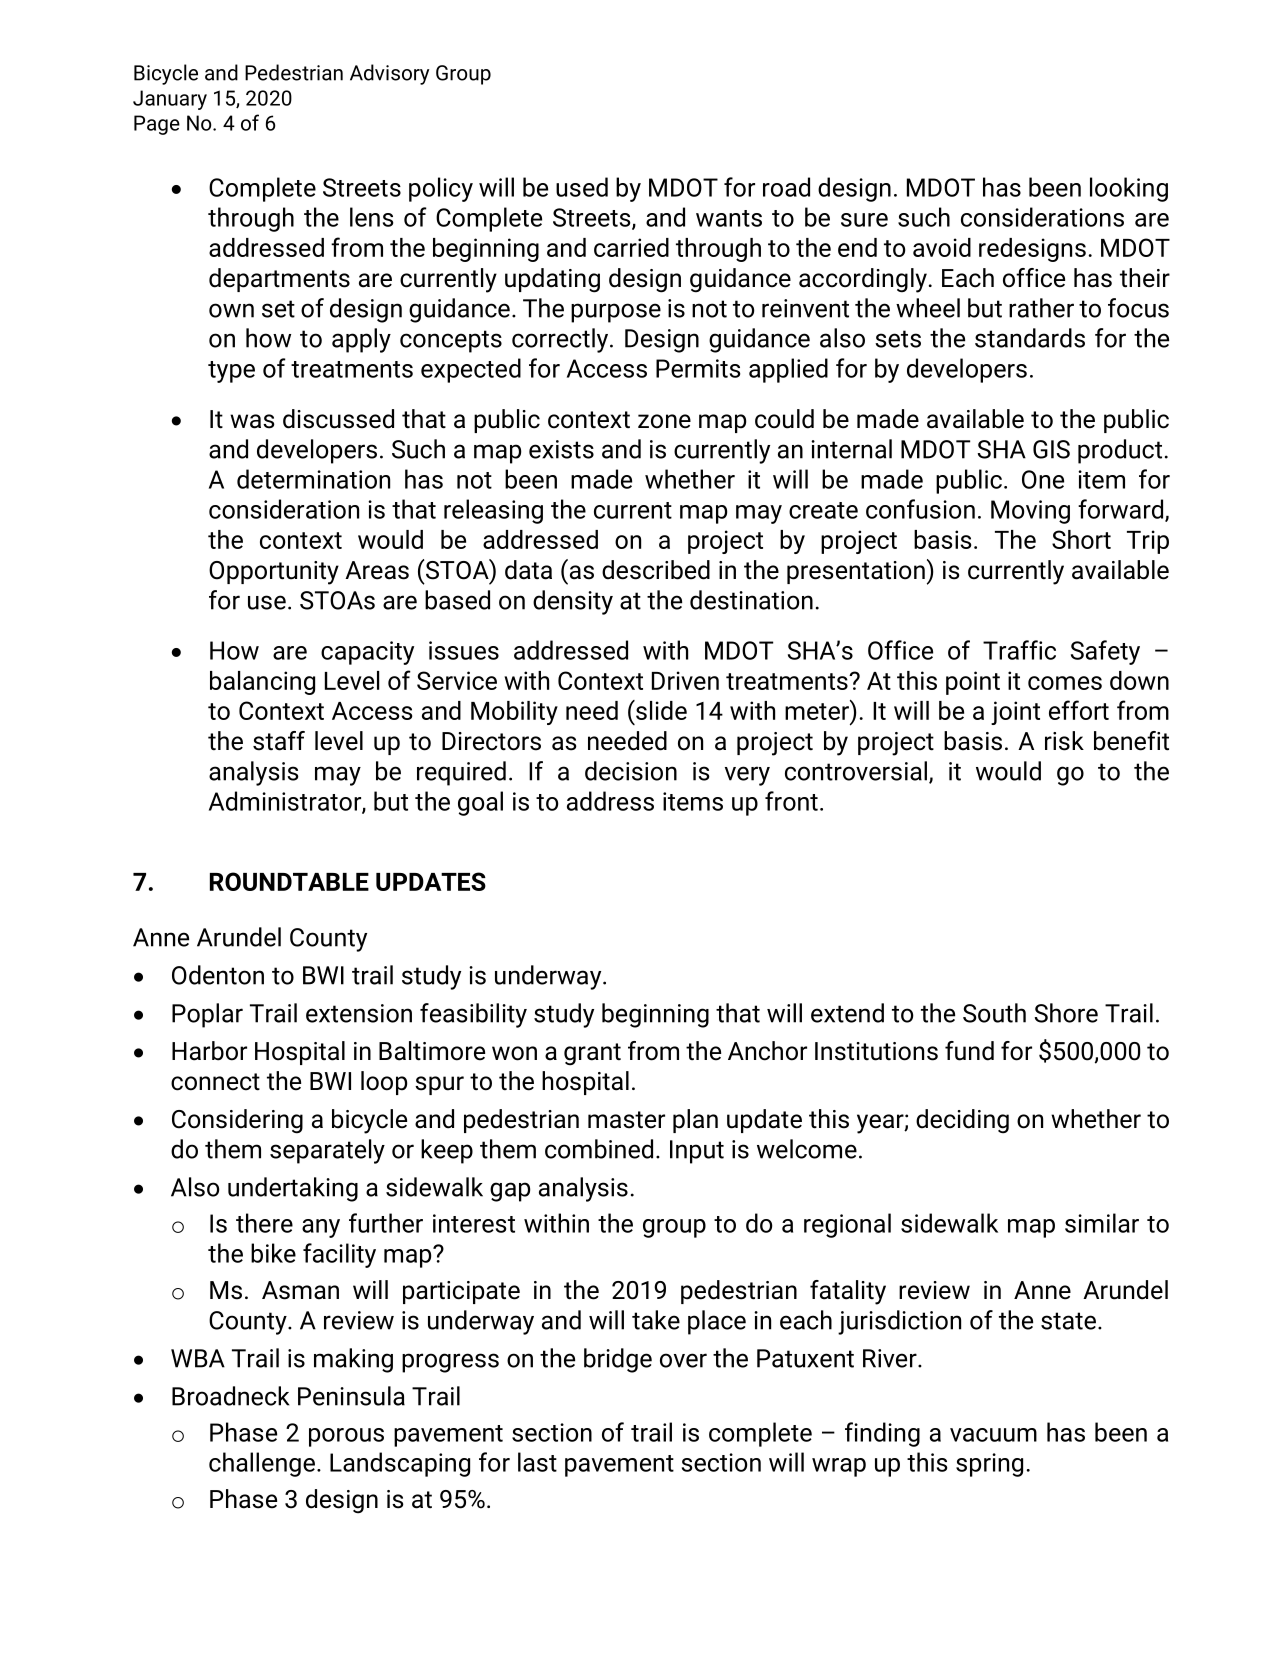 The width and height of the image is (1283, 1660). I want to click on looking, so click(1129, 189).
